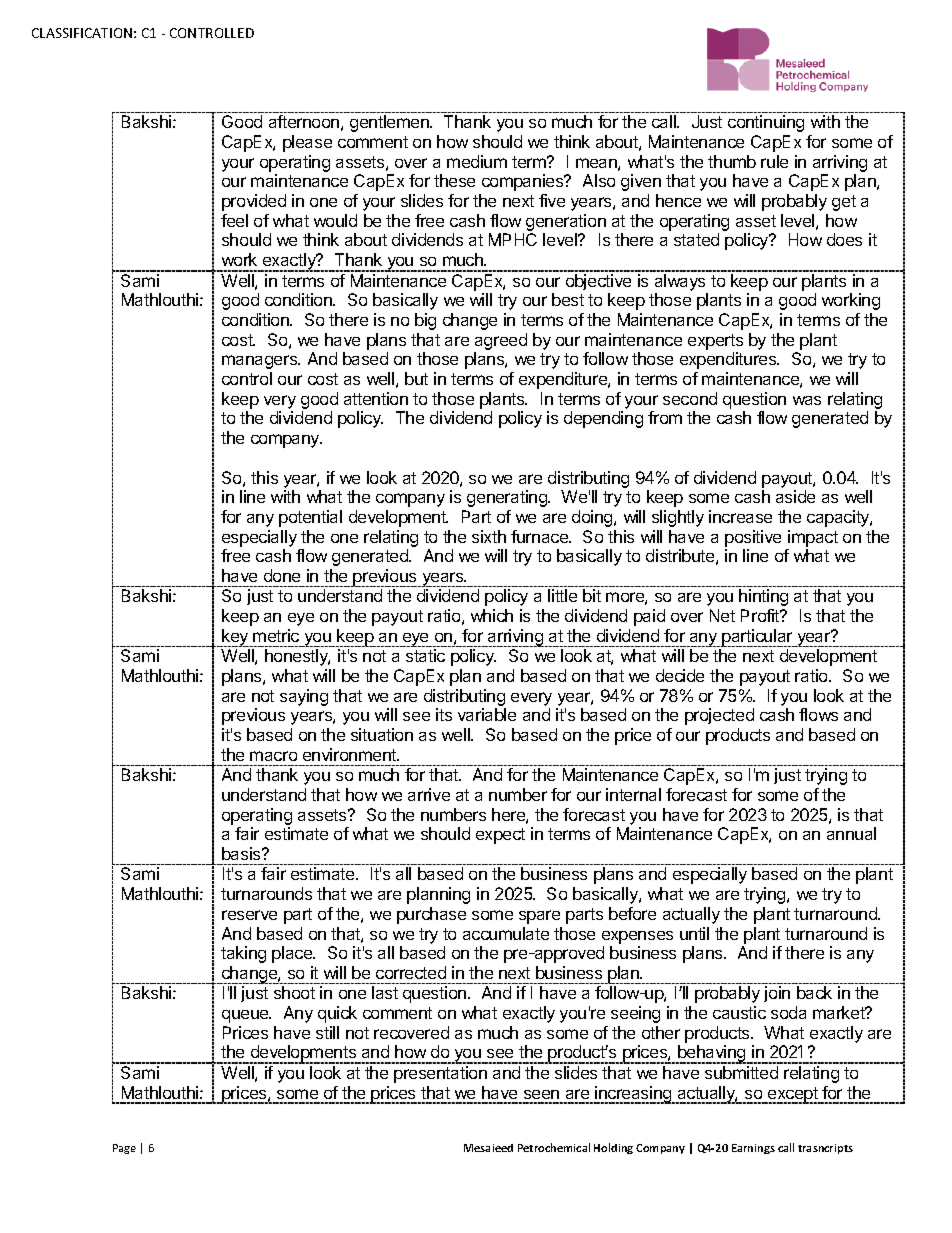 This image has width=952, height=1233. I want to click on key, so click(235, 638).
